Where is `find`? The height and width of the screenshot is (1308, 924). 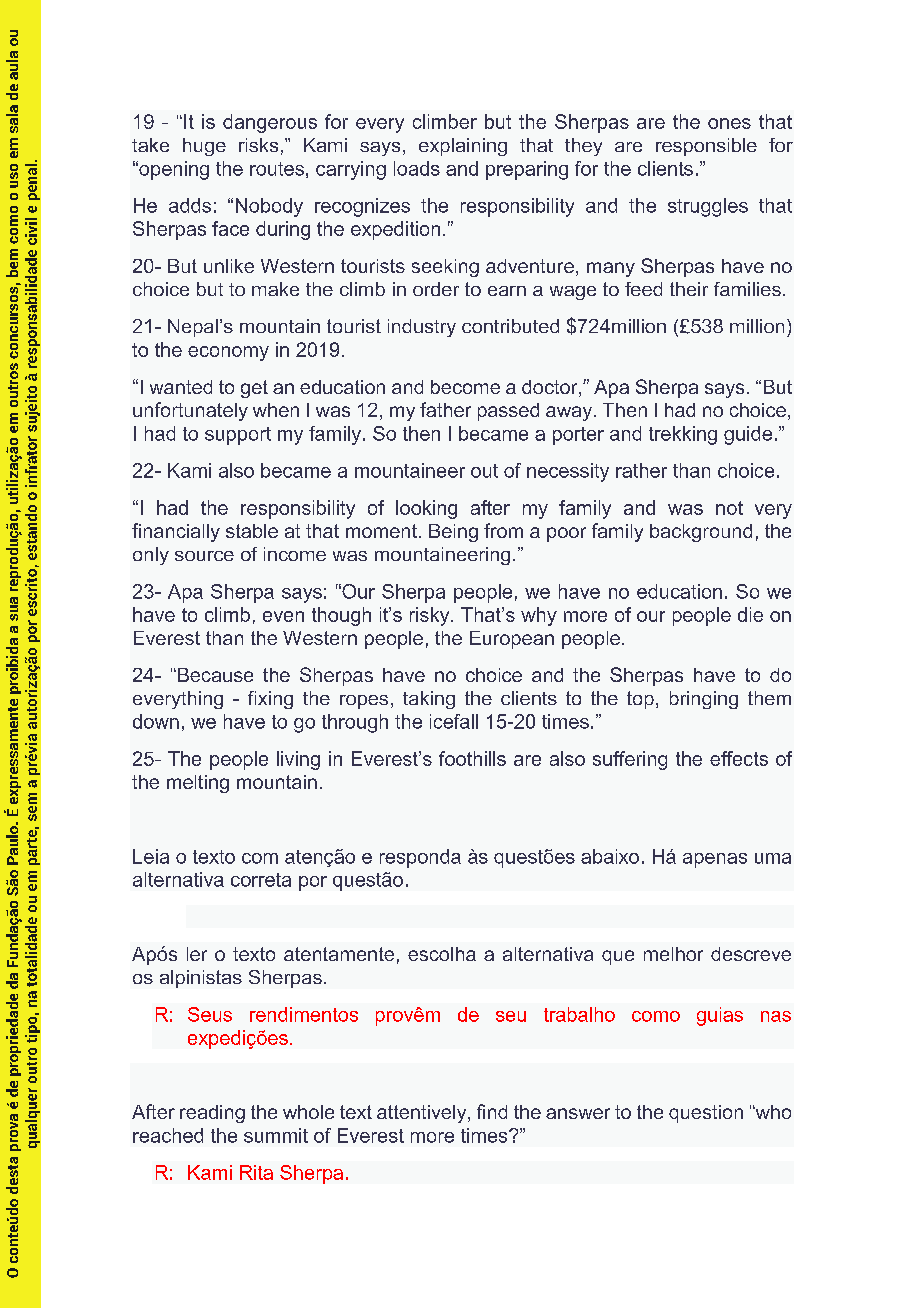 find is located at coordinates (492, 1111).
